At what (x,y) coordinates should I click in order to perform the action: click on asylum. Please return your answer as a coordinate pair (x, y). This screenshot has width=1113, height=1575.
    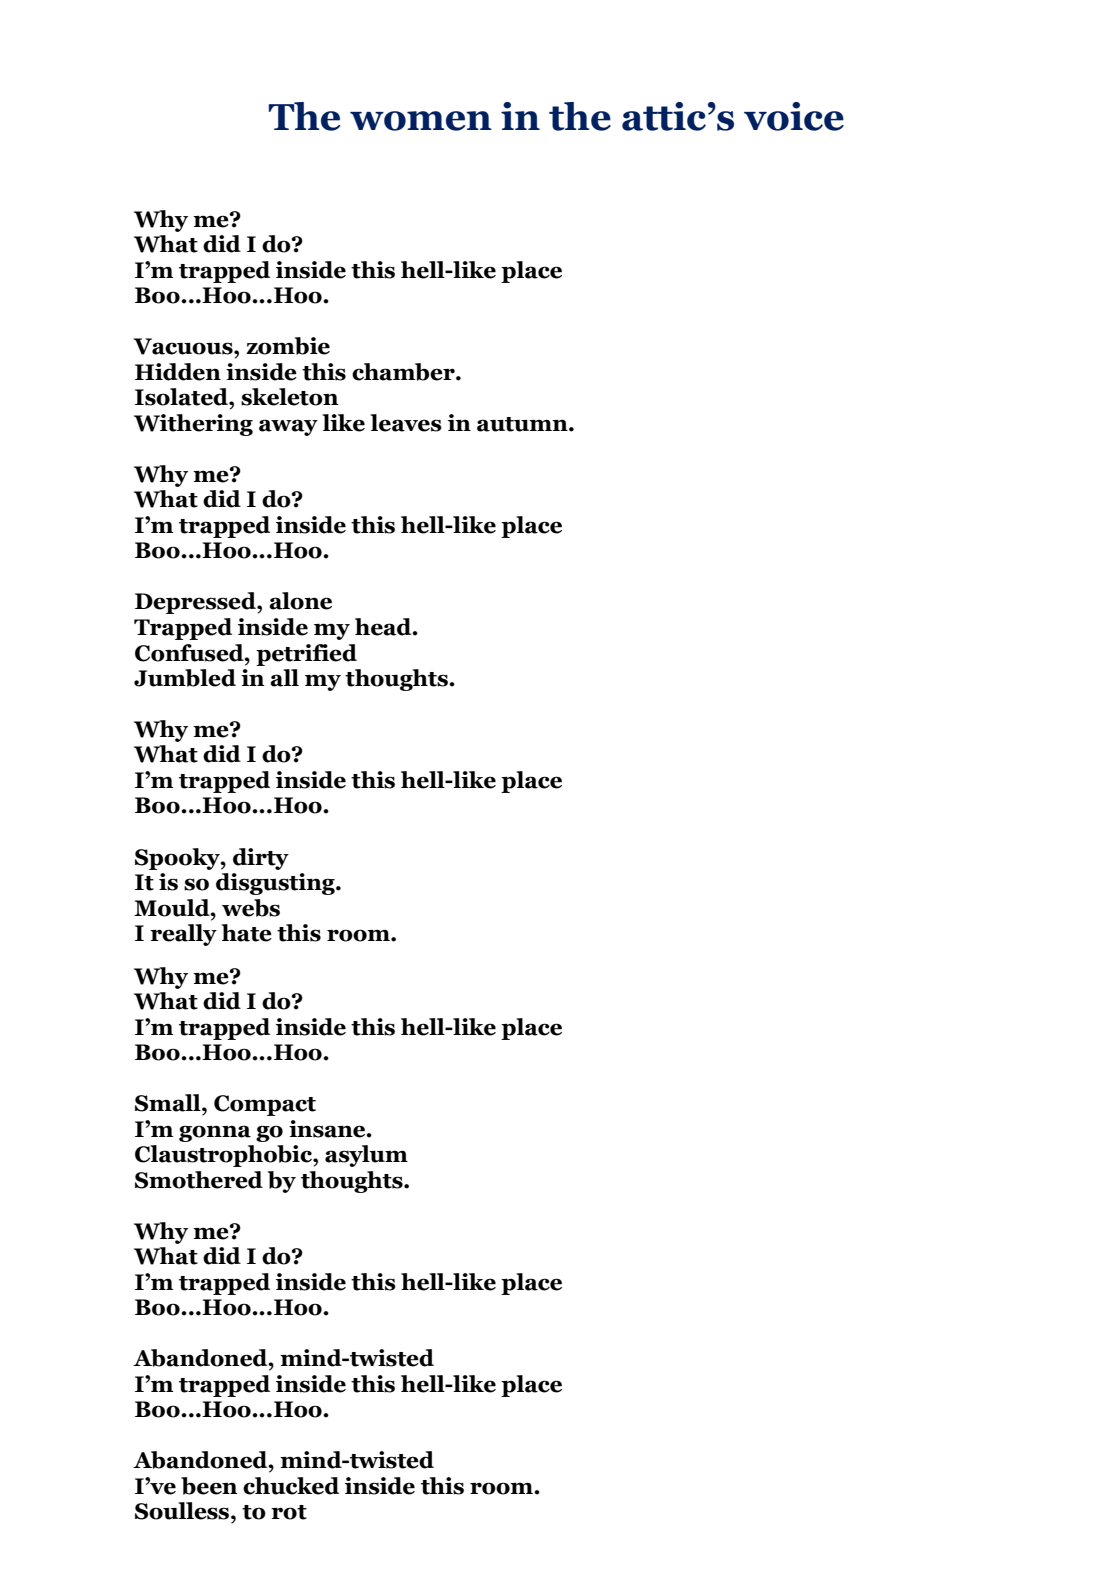
    Looking at the image, I should click on (366, 1156).
